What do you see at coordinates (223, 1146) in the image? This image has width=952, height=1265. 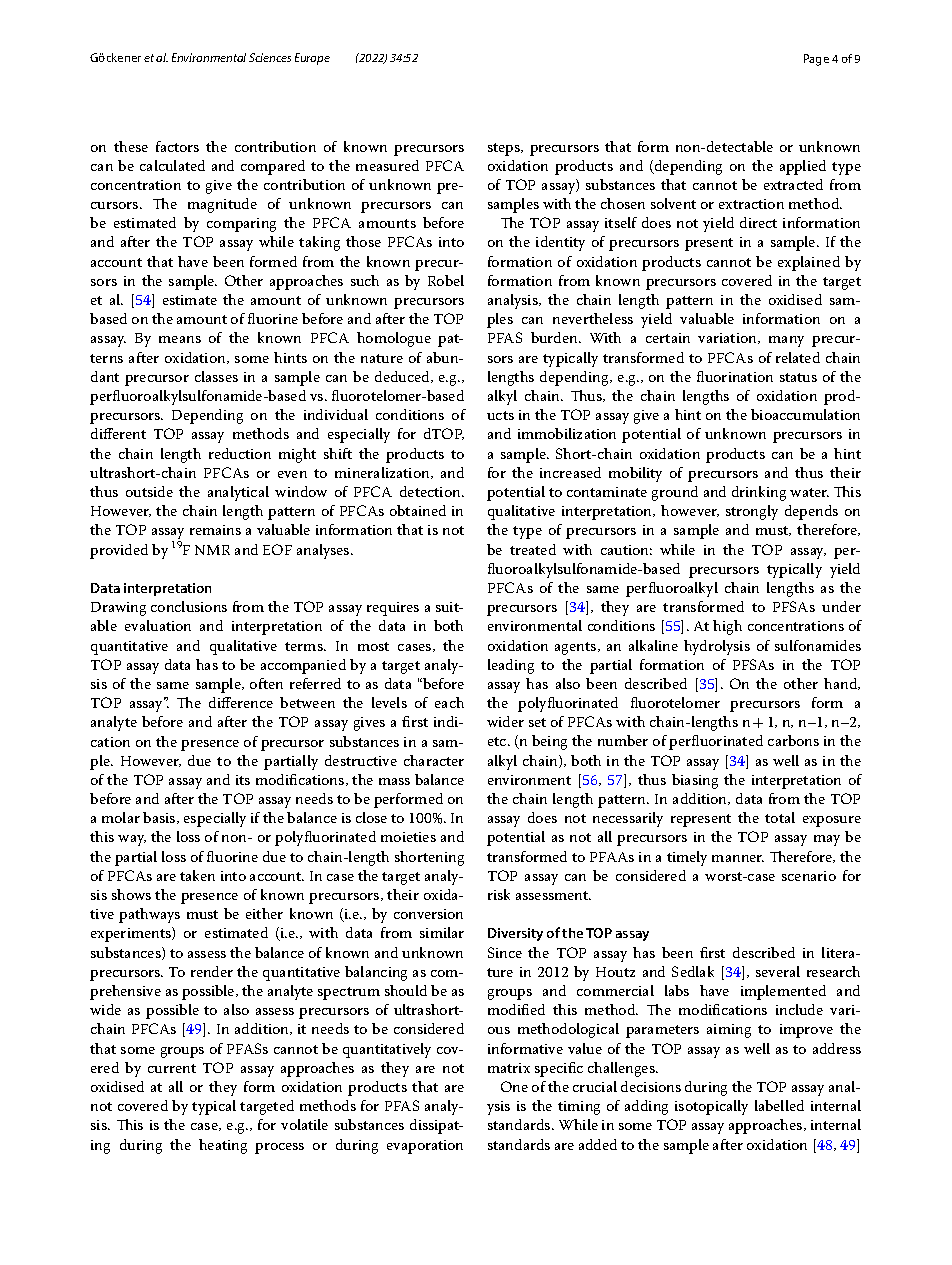 I see `heating` at bounding box center [223, 1146].
